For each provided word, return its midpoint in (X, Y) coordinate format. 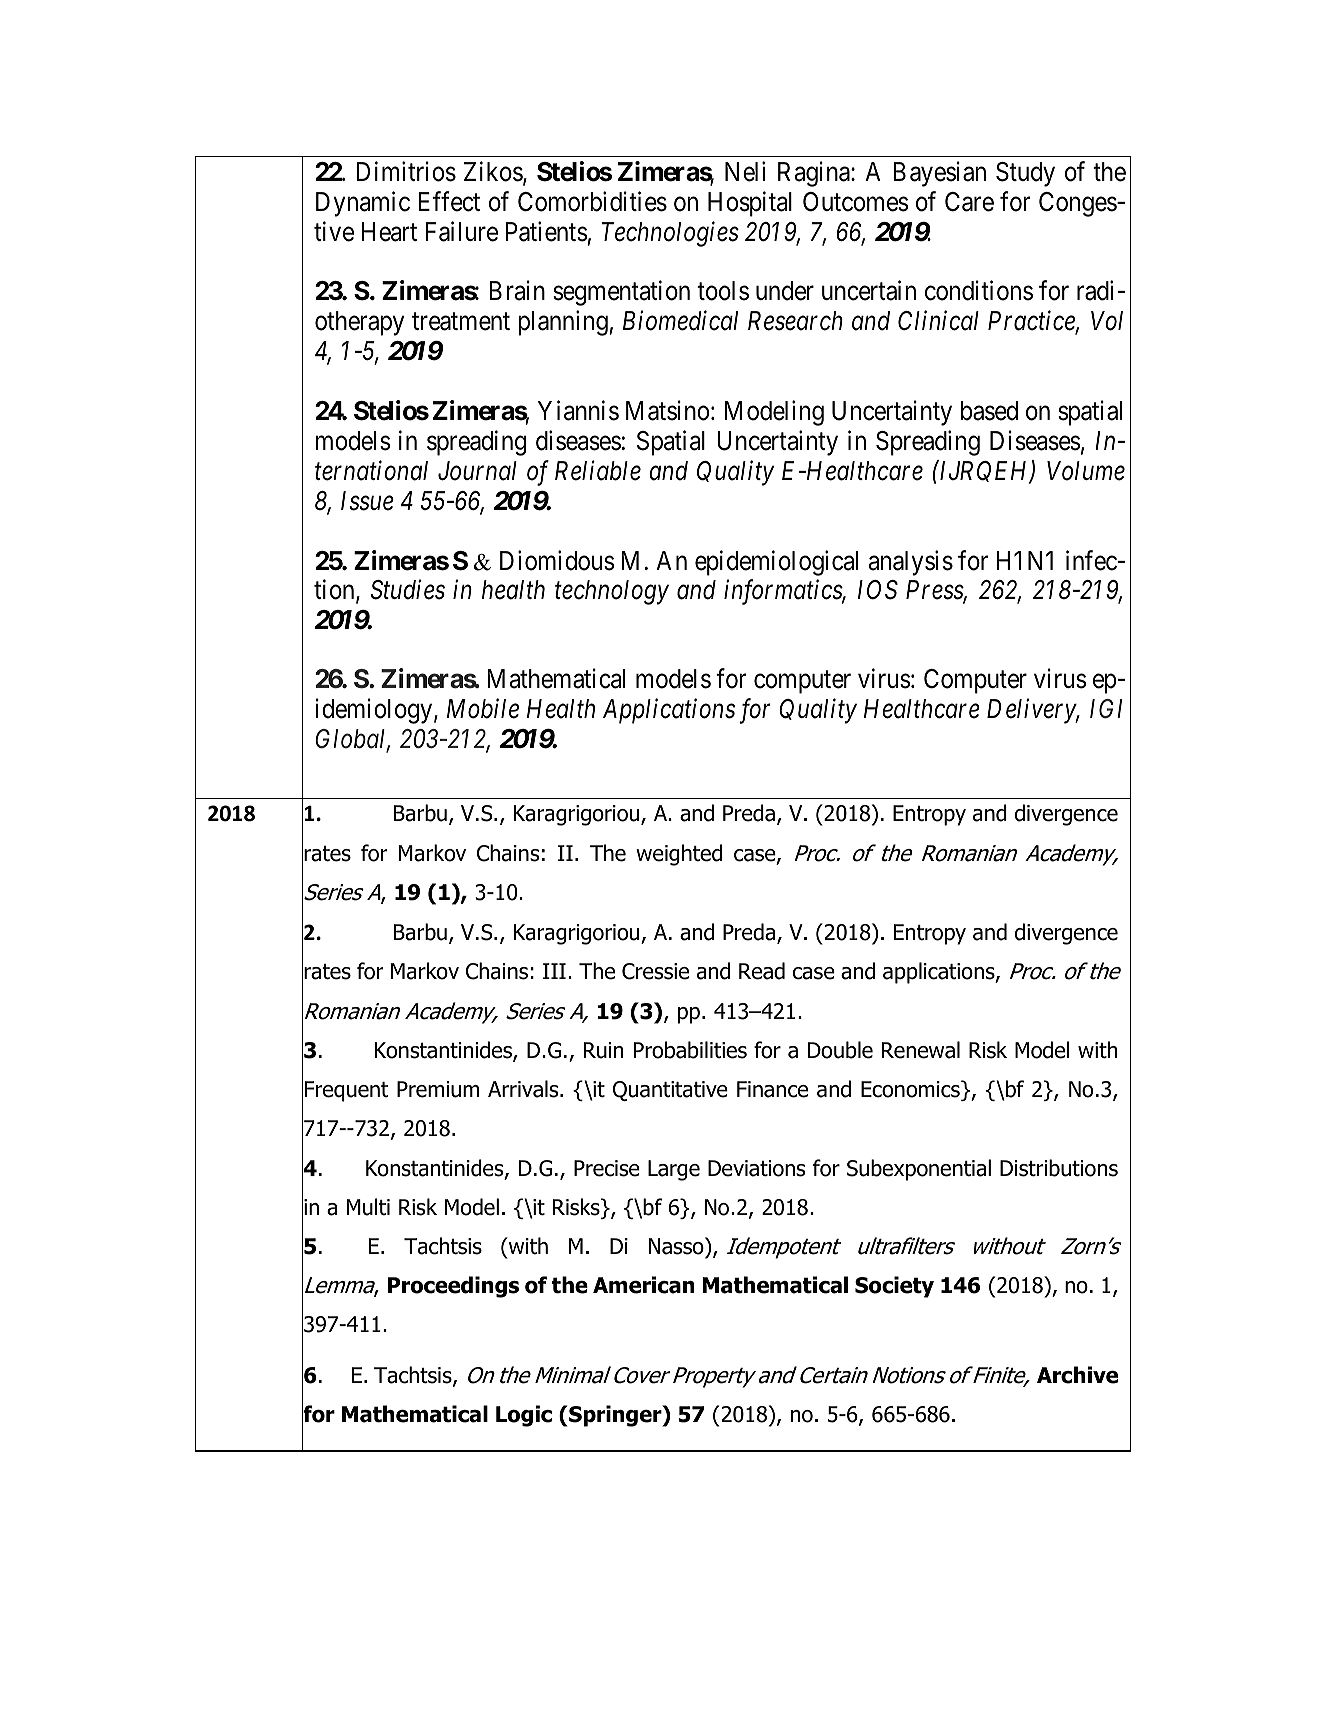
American (644, 1285)
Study (1025, 174)
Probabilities (690, 1050)
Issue (367, 501)
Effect (449, 201)
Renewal (921, 1050)
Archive (1077, 1375)
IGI (1106, 709)
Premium (438, 1089)
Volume (1086, 471)
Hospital (750, 204)
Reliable (598, 470)
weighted (679, 855)
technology (612, 592)
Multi (368, 1207)
